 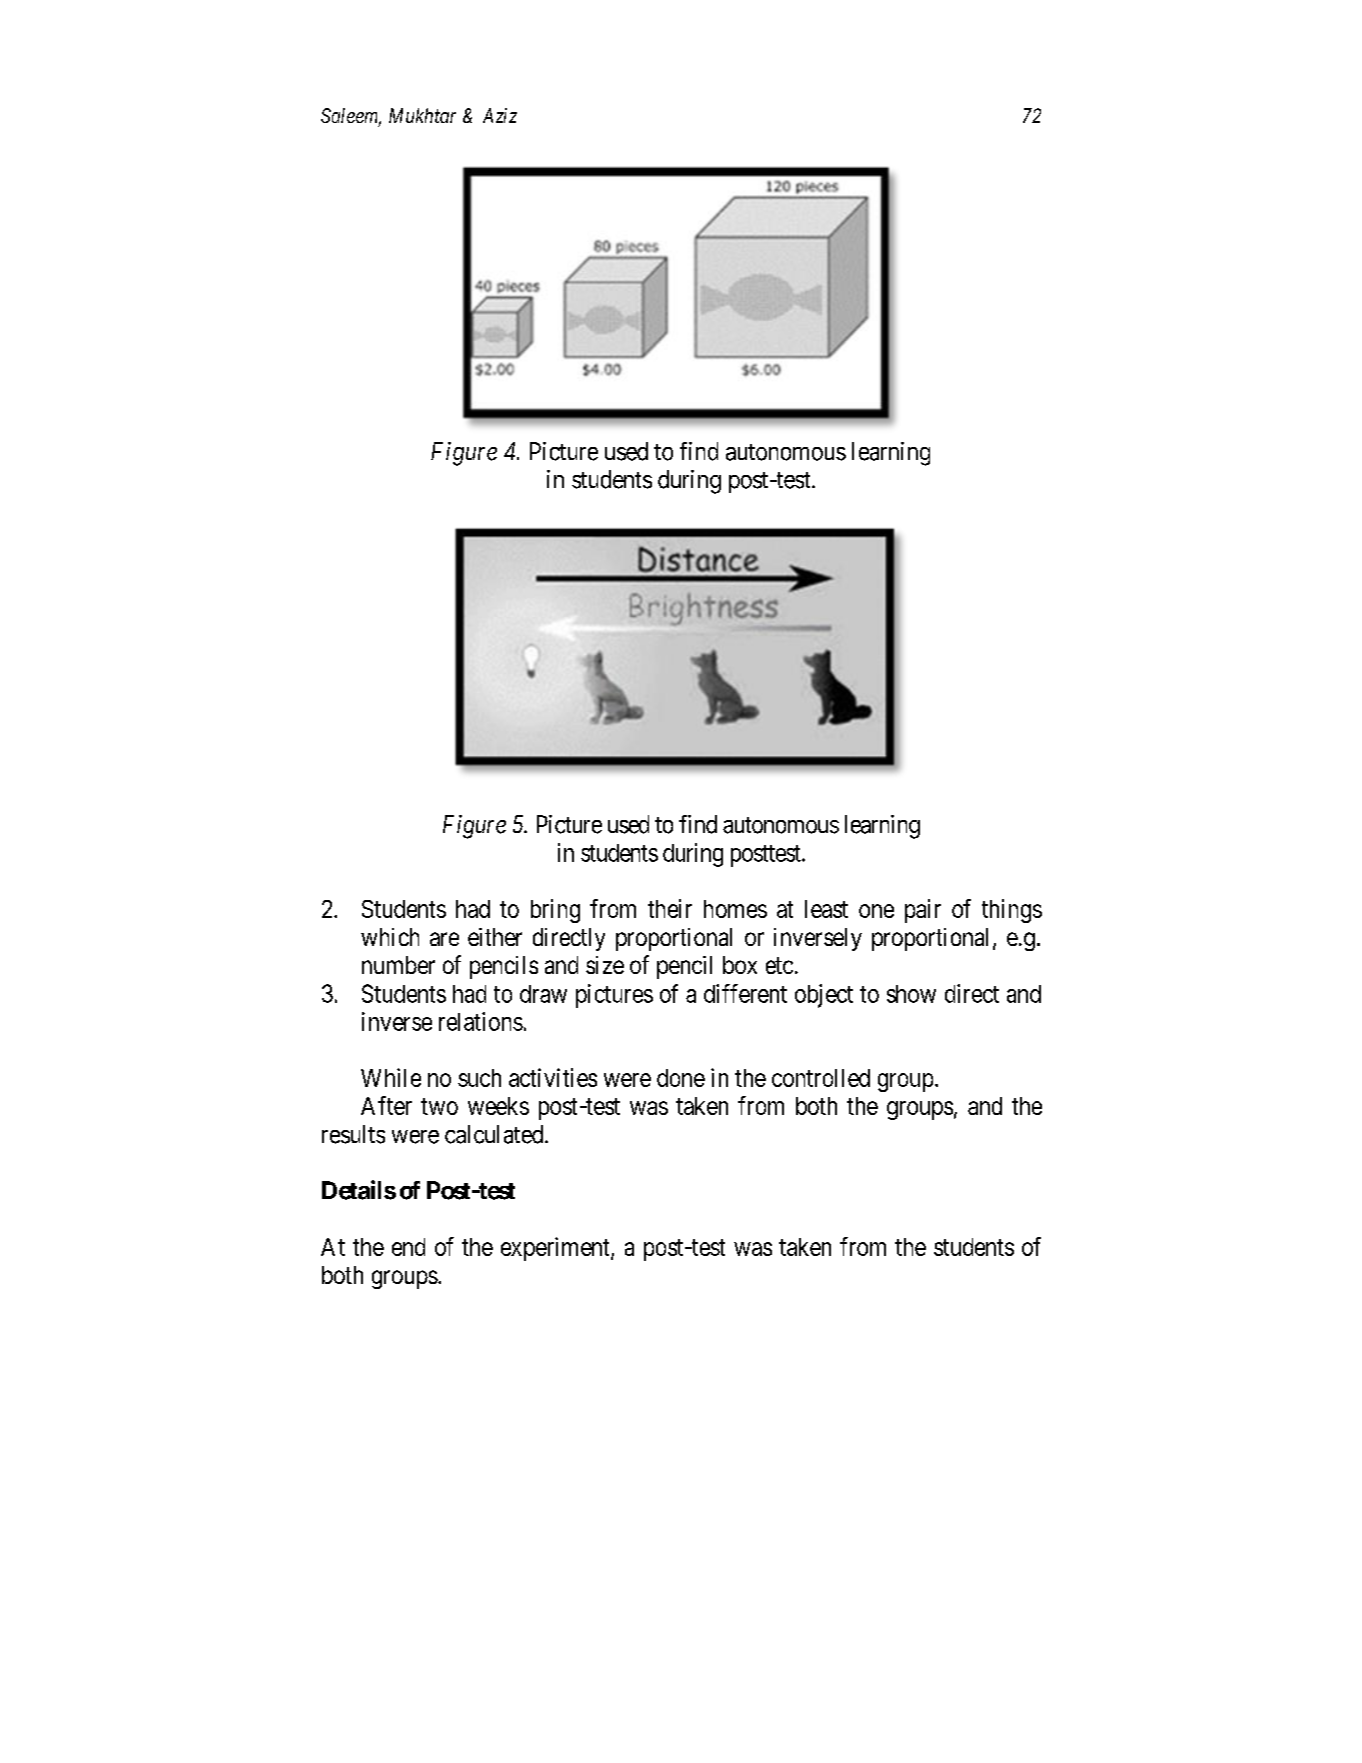 I want to click on homes, so click(x=735, y=909).
